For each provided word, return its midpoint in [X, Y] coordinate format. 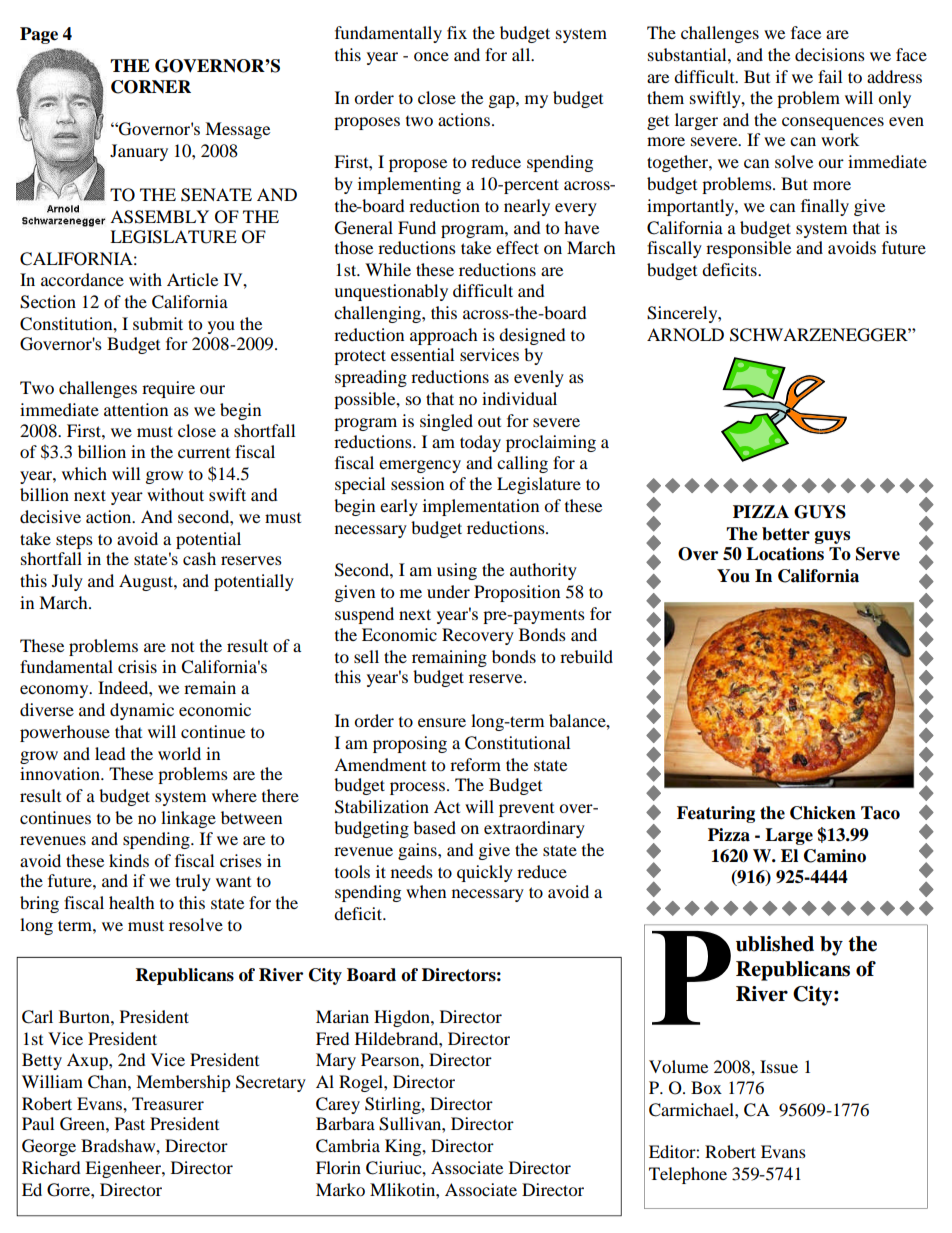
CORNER [151, 87]
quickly [485, 873]
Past [130, 1123]
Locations [785, 554]
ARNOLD [685, 335]
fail [830, 76]
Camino [835, 856]
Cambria [348, 1146]
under [448, 591]
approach [444, 336]
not [182, 647]
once [431, 56]
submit [158, 323]
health [132, 902]
